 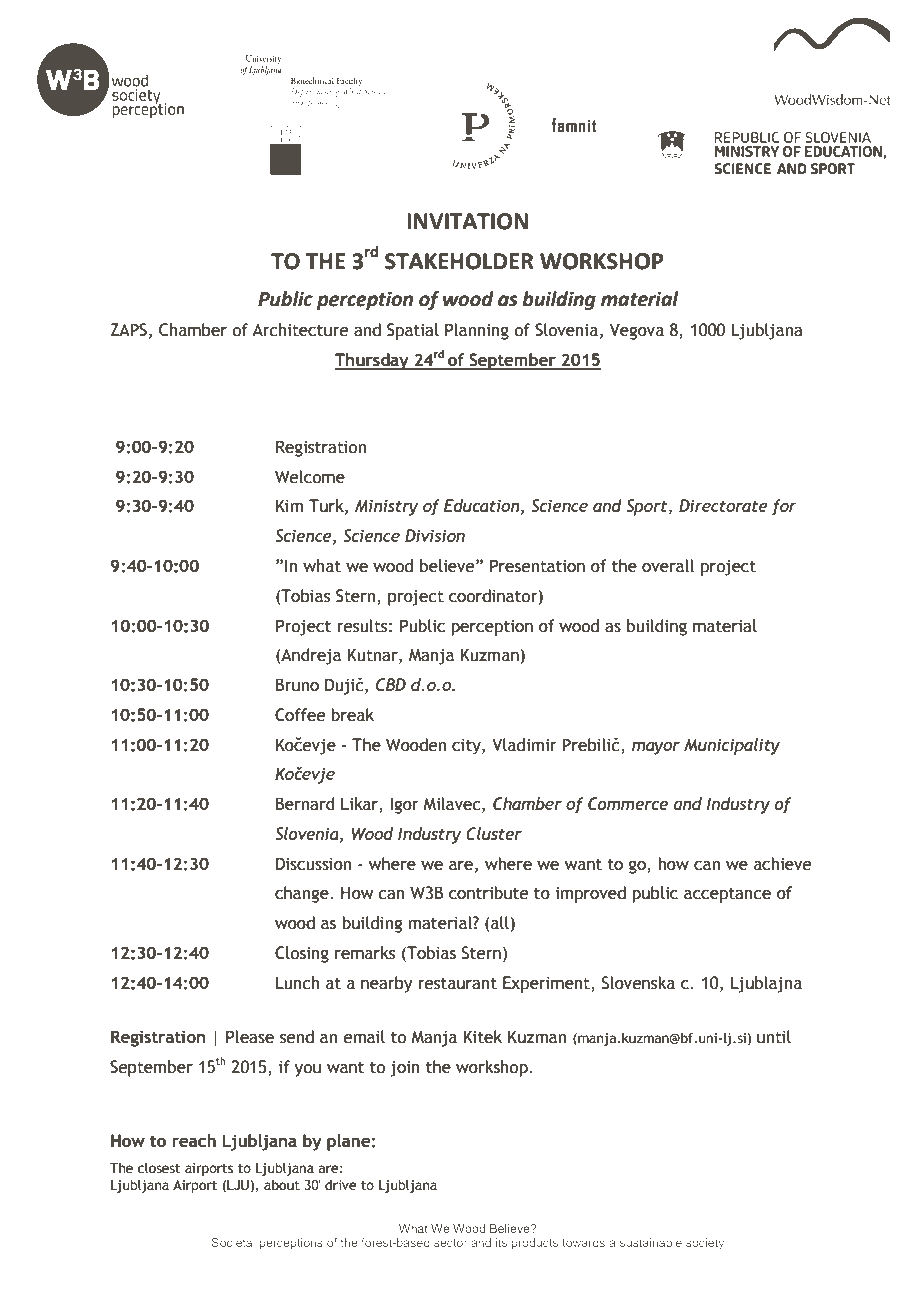 What do you see at coordinates (467, 221) in the screenshot?
I see `INVITATION` at bounding box center [467, 221].
